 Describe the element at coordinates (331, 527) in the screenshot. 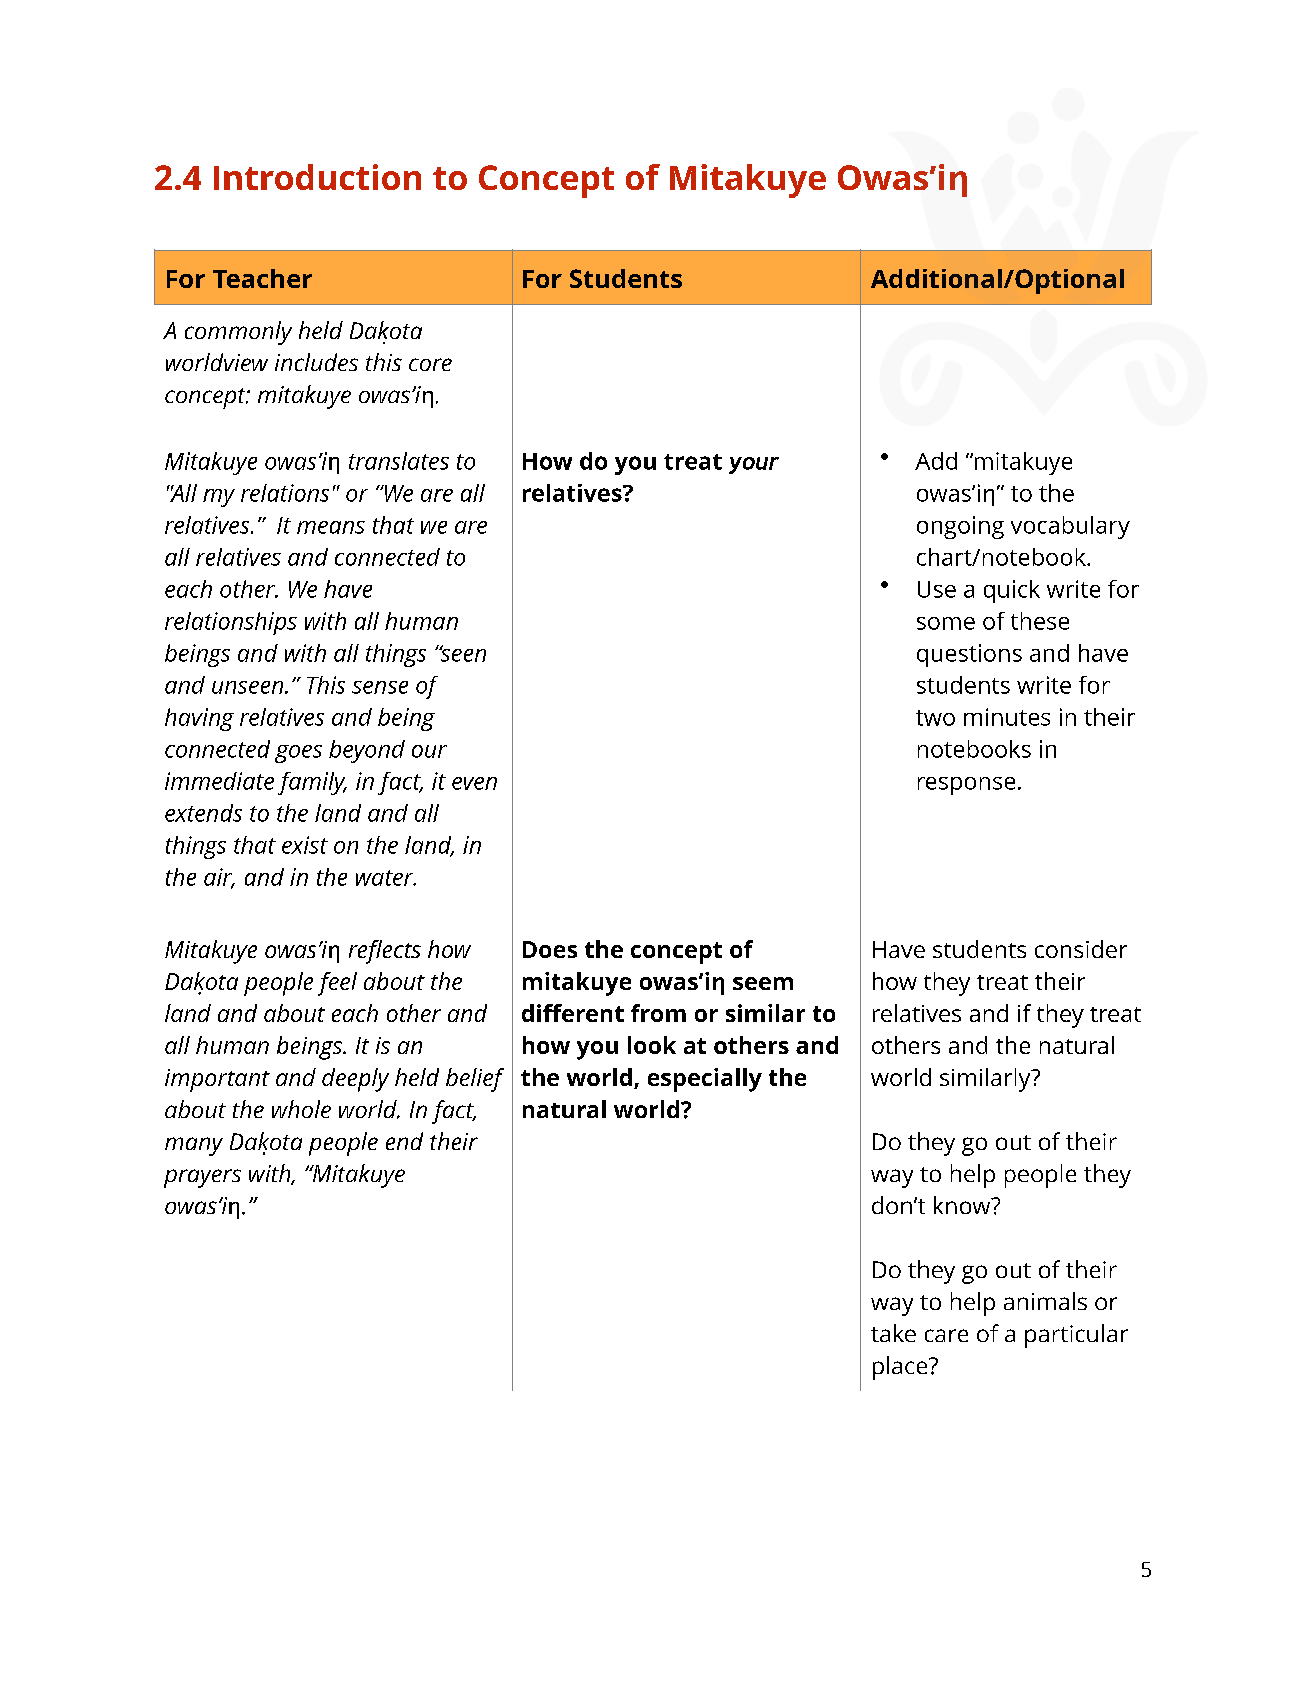

I see `means` at that location.
